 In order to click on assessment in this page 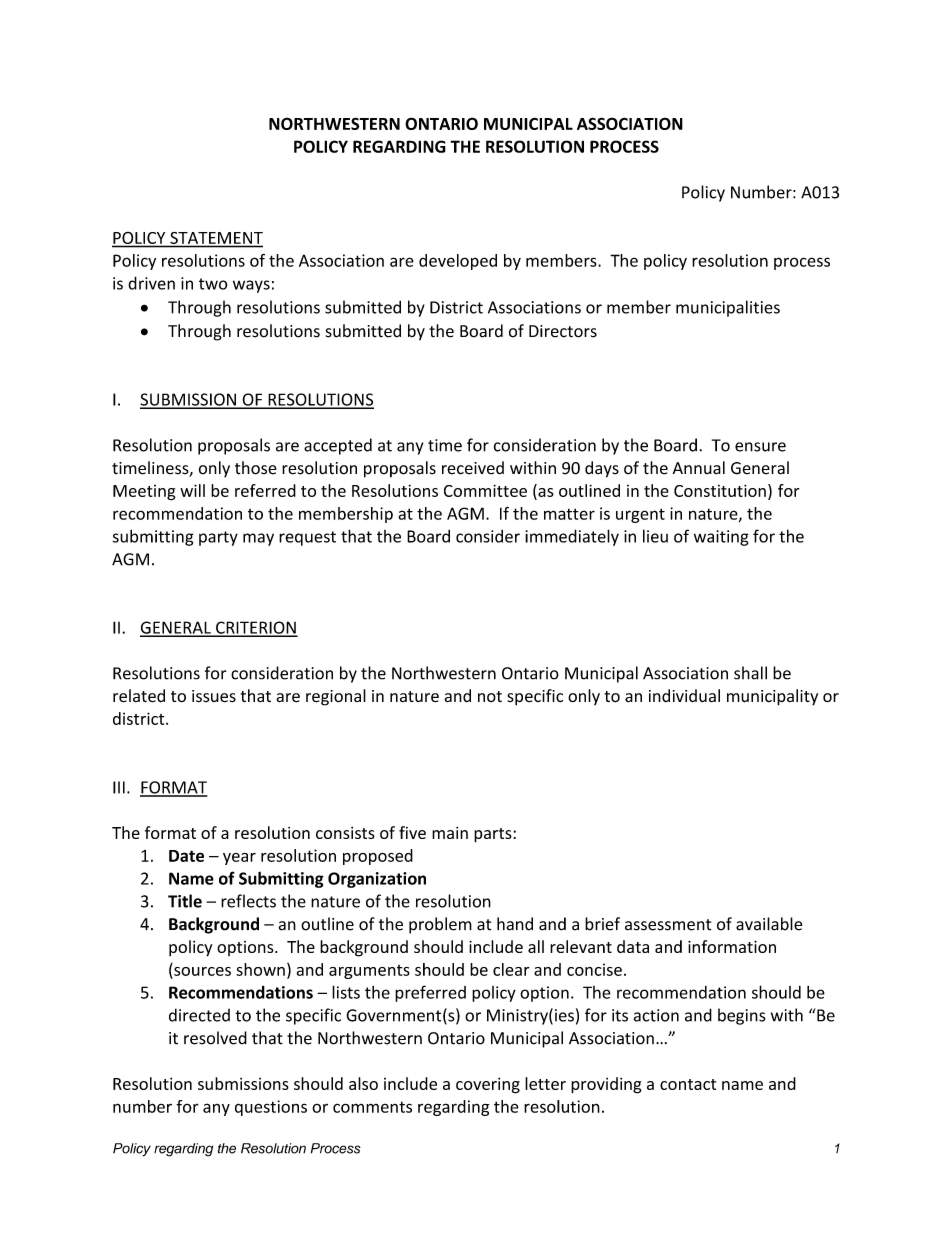, I will do `click(668, 925)`.
